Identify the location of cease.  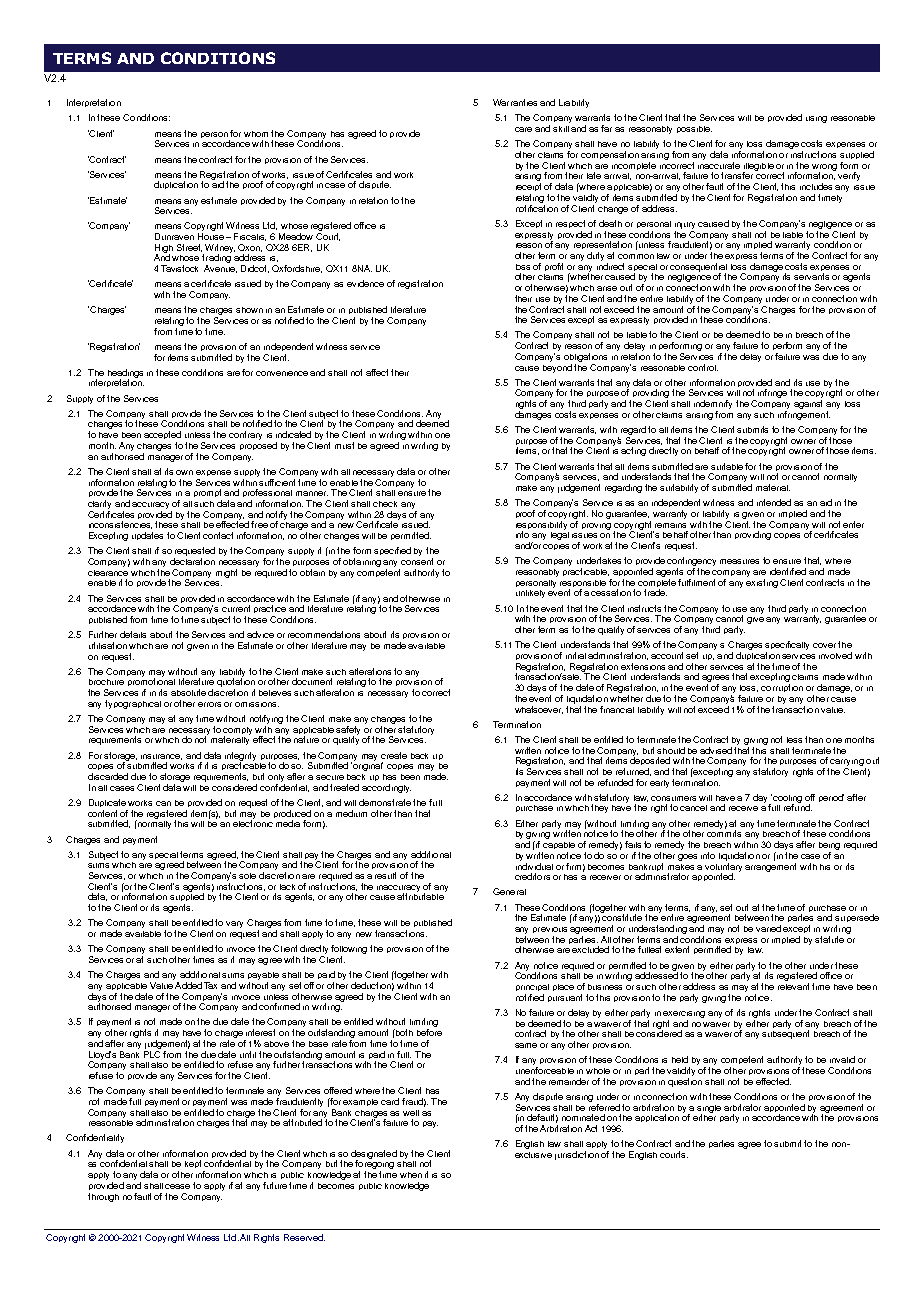
(177, 1186).
